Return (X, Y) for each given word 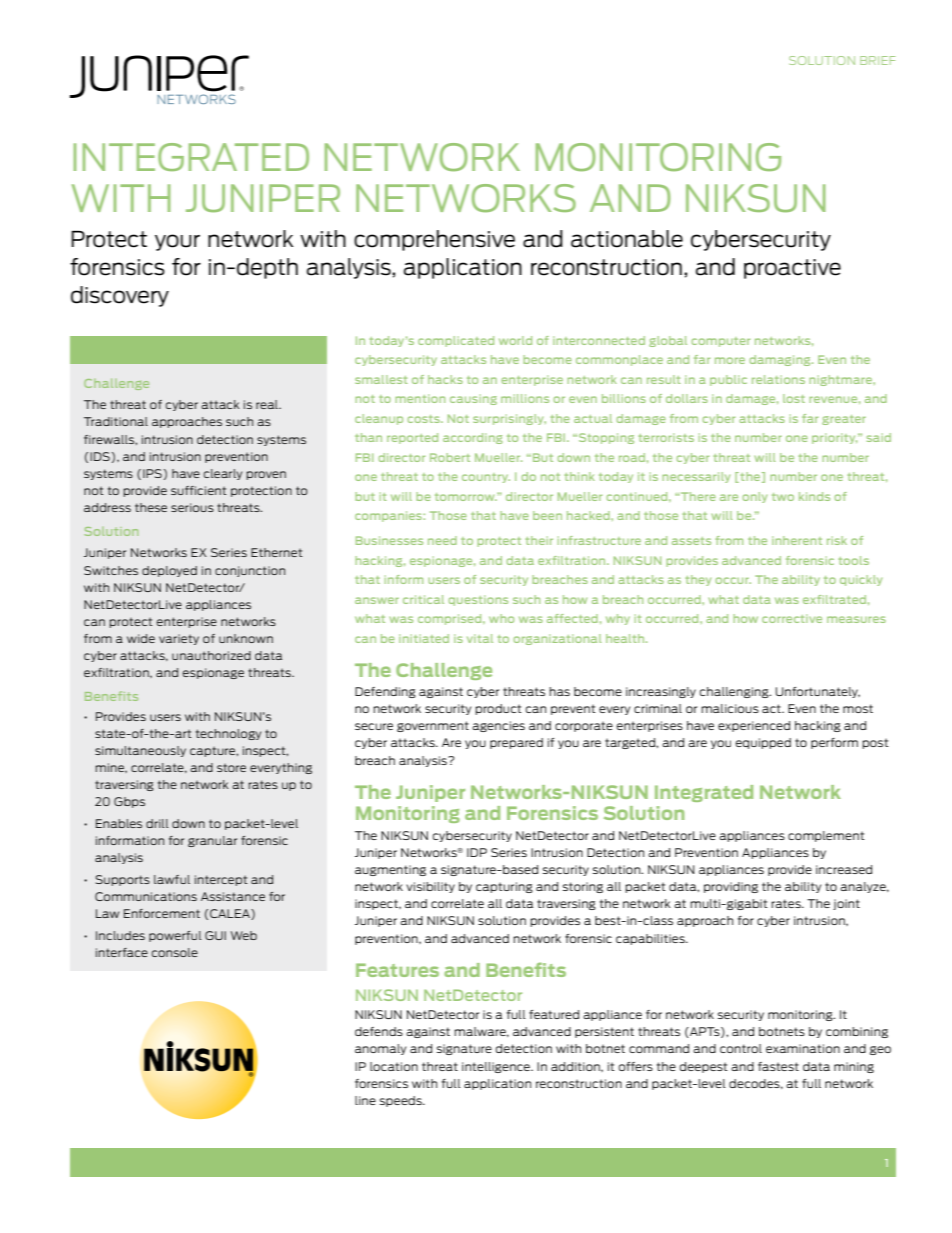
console (175, 952)
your (177, 242)
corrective (792, 618)
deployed (169, 571)
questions (478, 600)
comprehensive (434, 240)
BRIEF (877, 60)
